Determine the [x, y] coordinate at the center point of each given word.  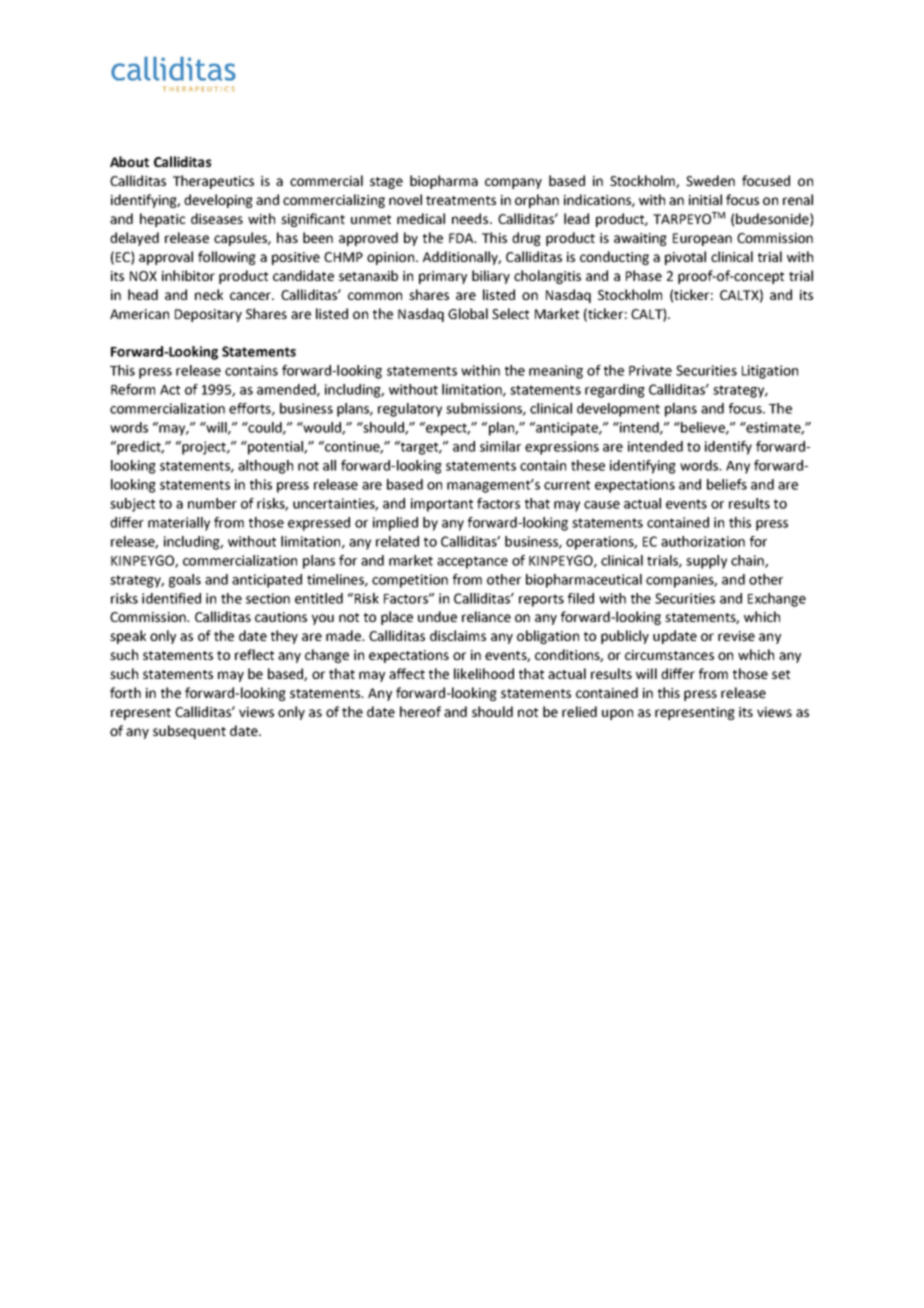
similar [500, 446]
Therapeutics [213, 182]
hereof [420, 711]
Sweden [710, 180]
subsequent [189, 732]
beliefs [727, 484]
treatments [461, 200]
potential [275, 448]
